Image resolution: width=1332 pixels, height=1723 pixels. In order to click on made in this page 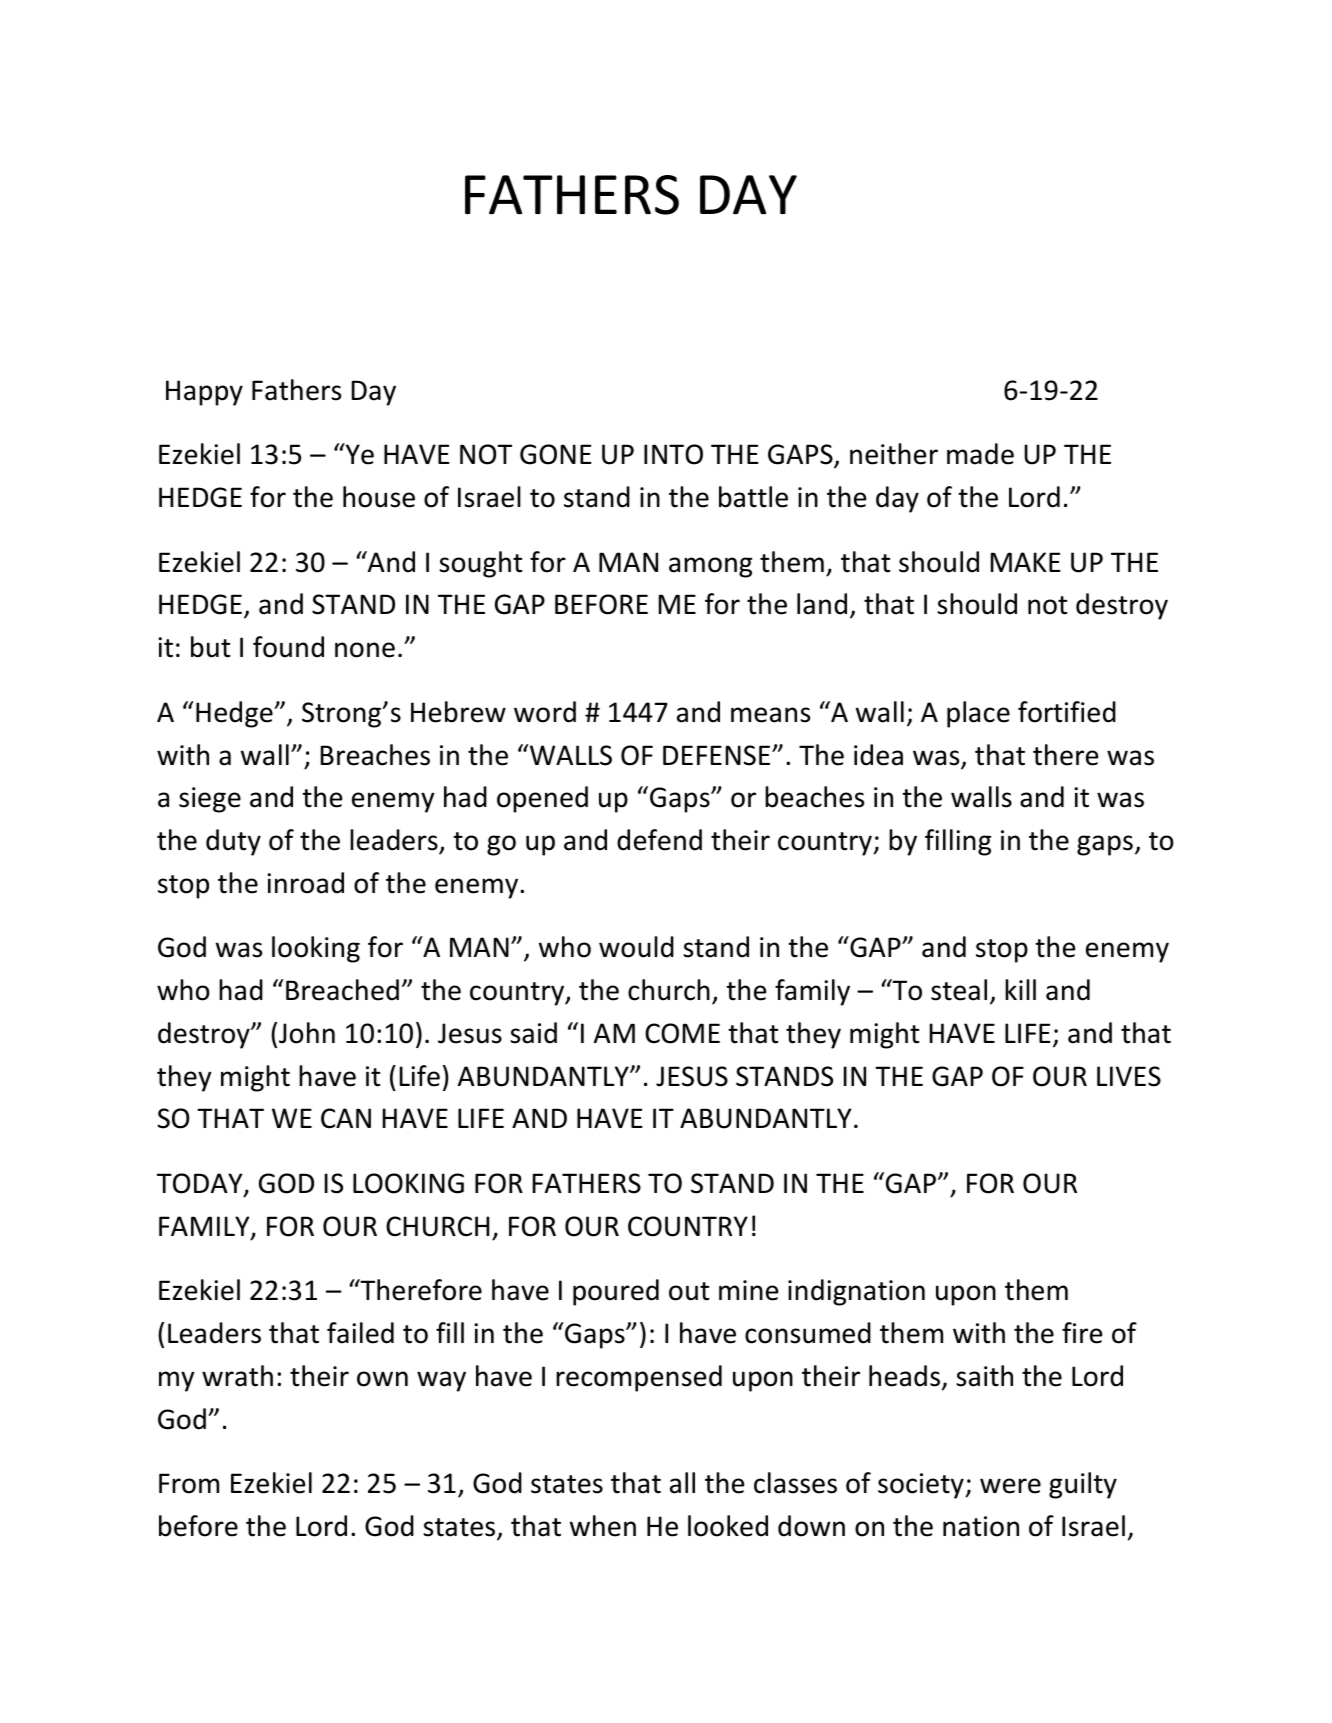, I will do `click(980, 454)`.
